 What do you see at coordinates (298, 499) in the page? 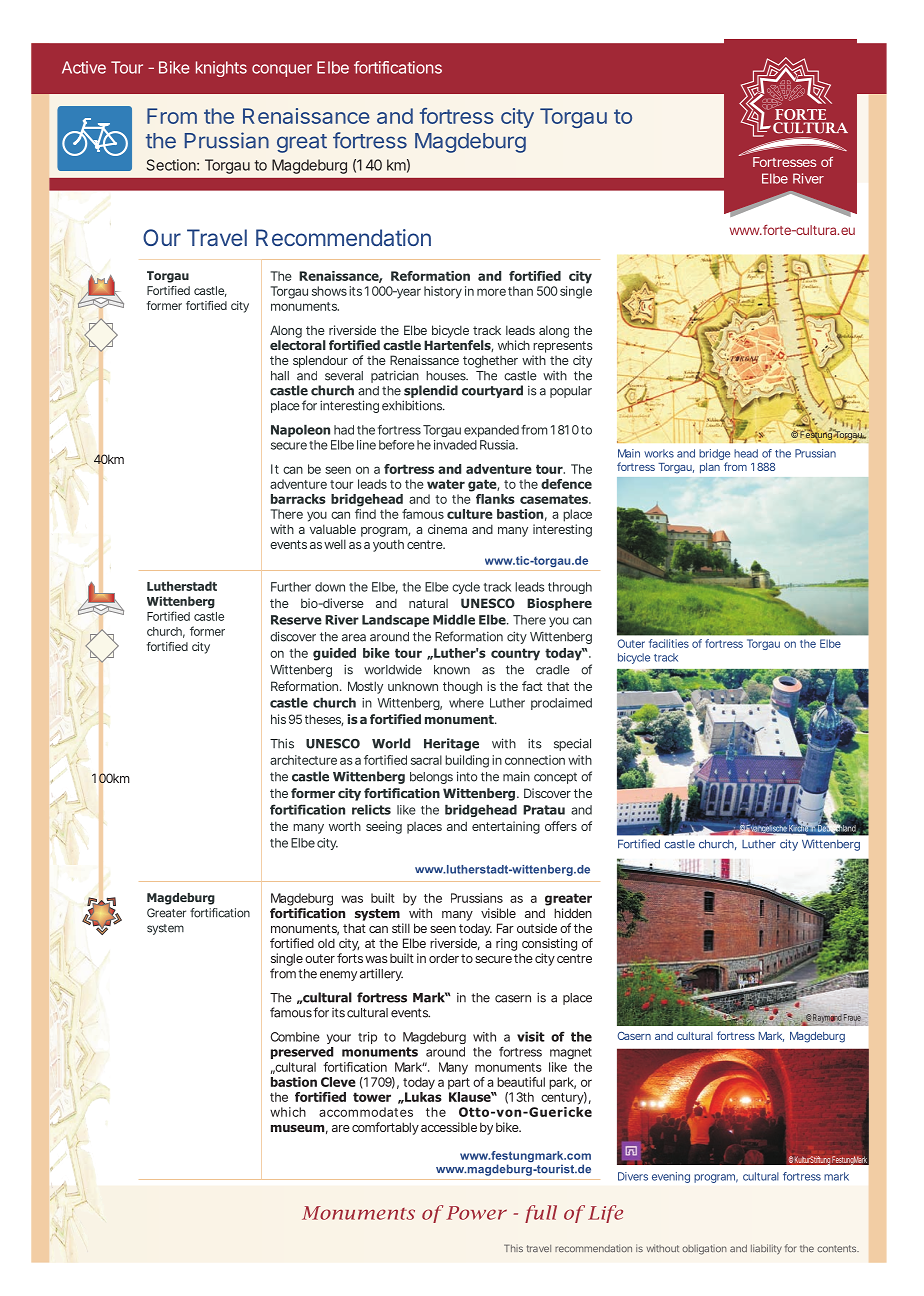
I see `barracks` at bounding box center [298, 499].
